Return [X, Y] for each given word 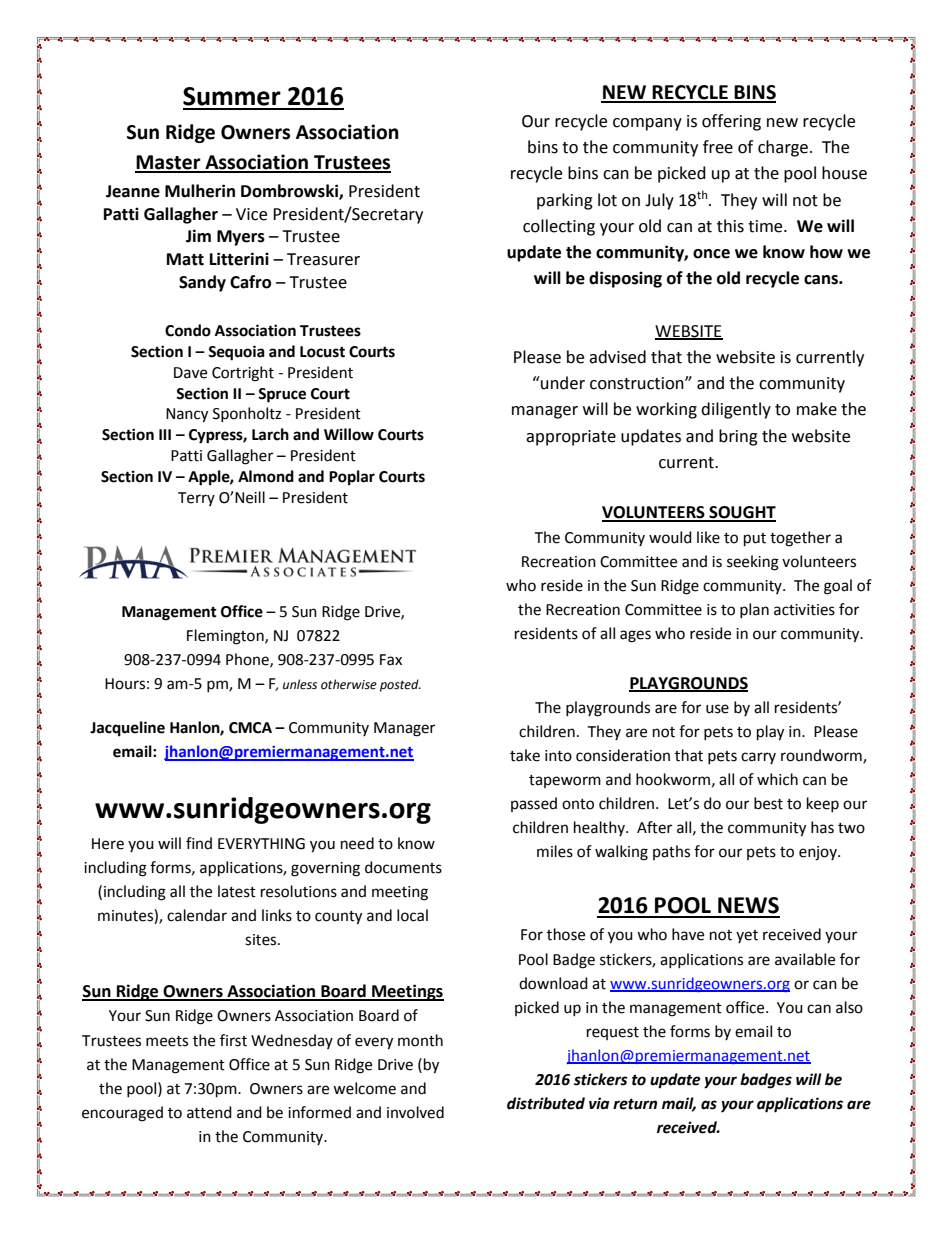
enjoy [819, 853]
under [562, 383]
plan [754, 610]
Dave [190, 373]
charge [783, 148]
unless [300, 684]
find [199, 843]
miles [555, 851]
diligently [736, 410]
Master [169, 163]
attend [209, 1112]
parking [565, 201]
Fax [391, 660]
